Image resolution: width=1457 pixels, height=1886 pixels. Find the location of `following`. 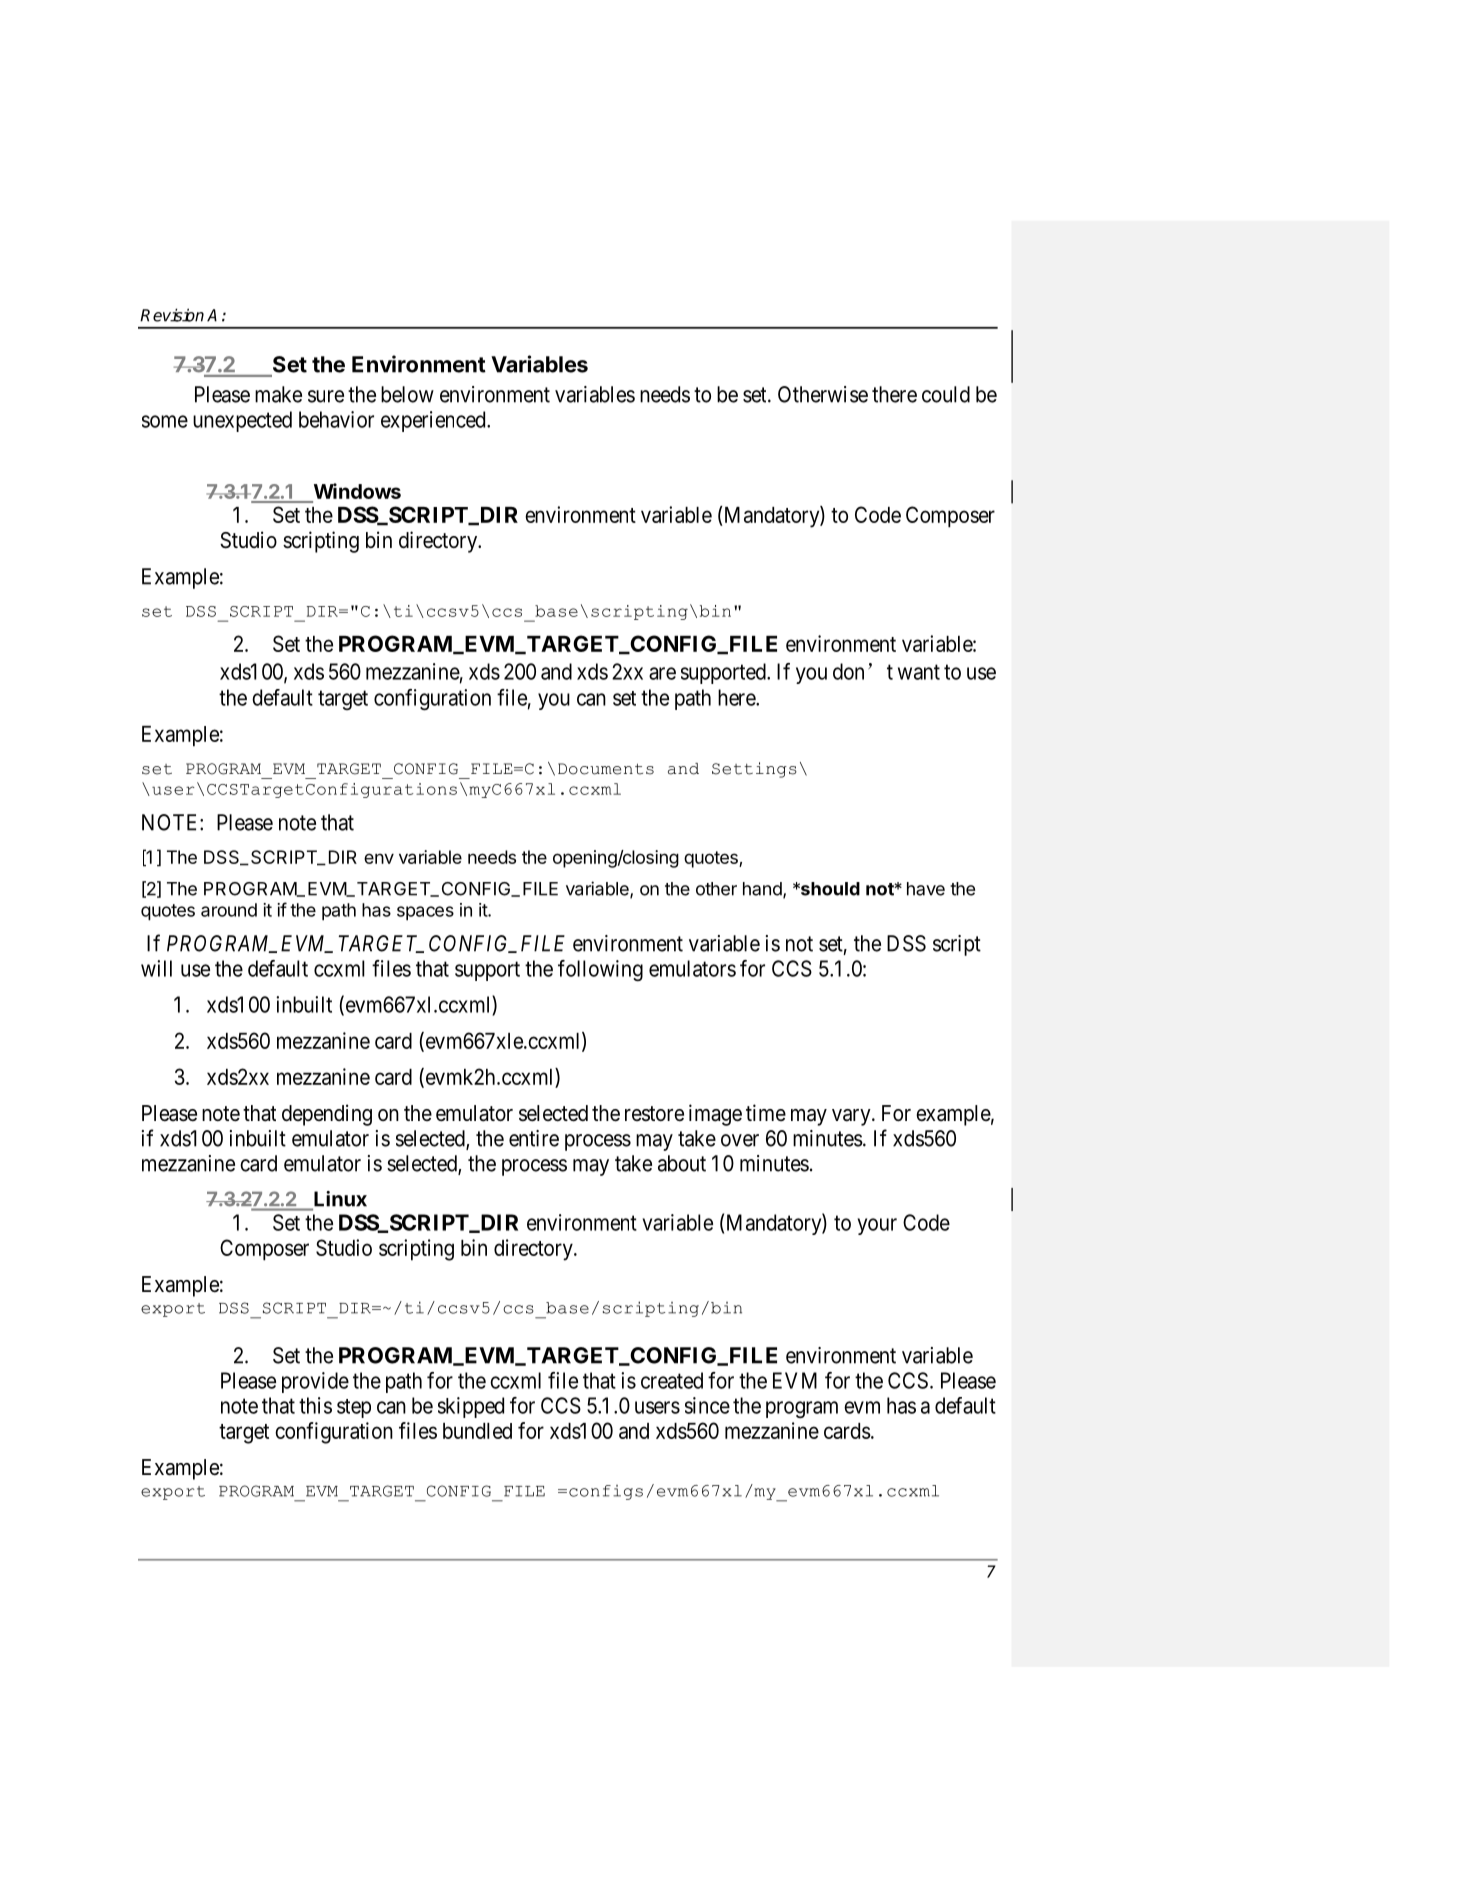

following is located at coordinates (600, 970).
